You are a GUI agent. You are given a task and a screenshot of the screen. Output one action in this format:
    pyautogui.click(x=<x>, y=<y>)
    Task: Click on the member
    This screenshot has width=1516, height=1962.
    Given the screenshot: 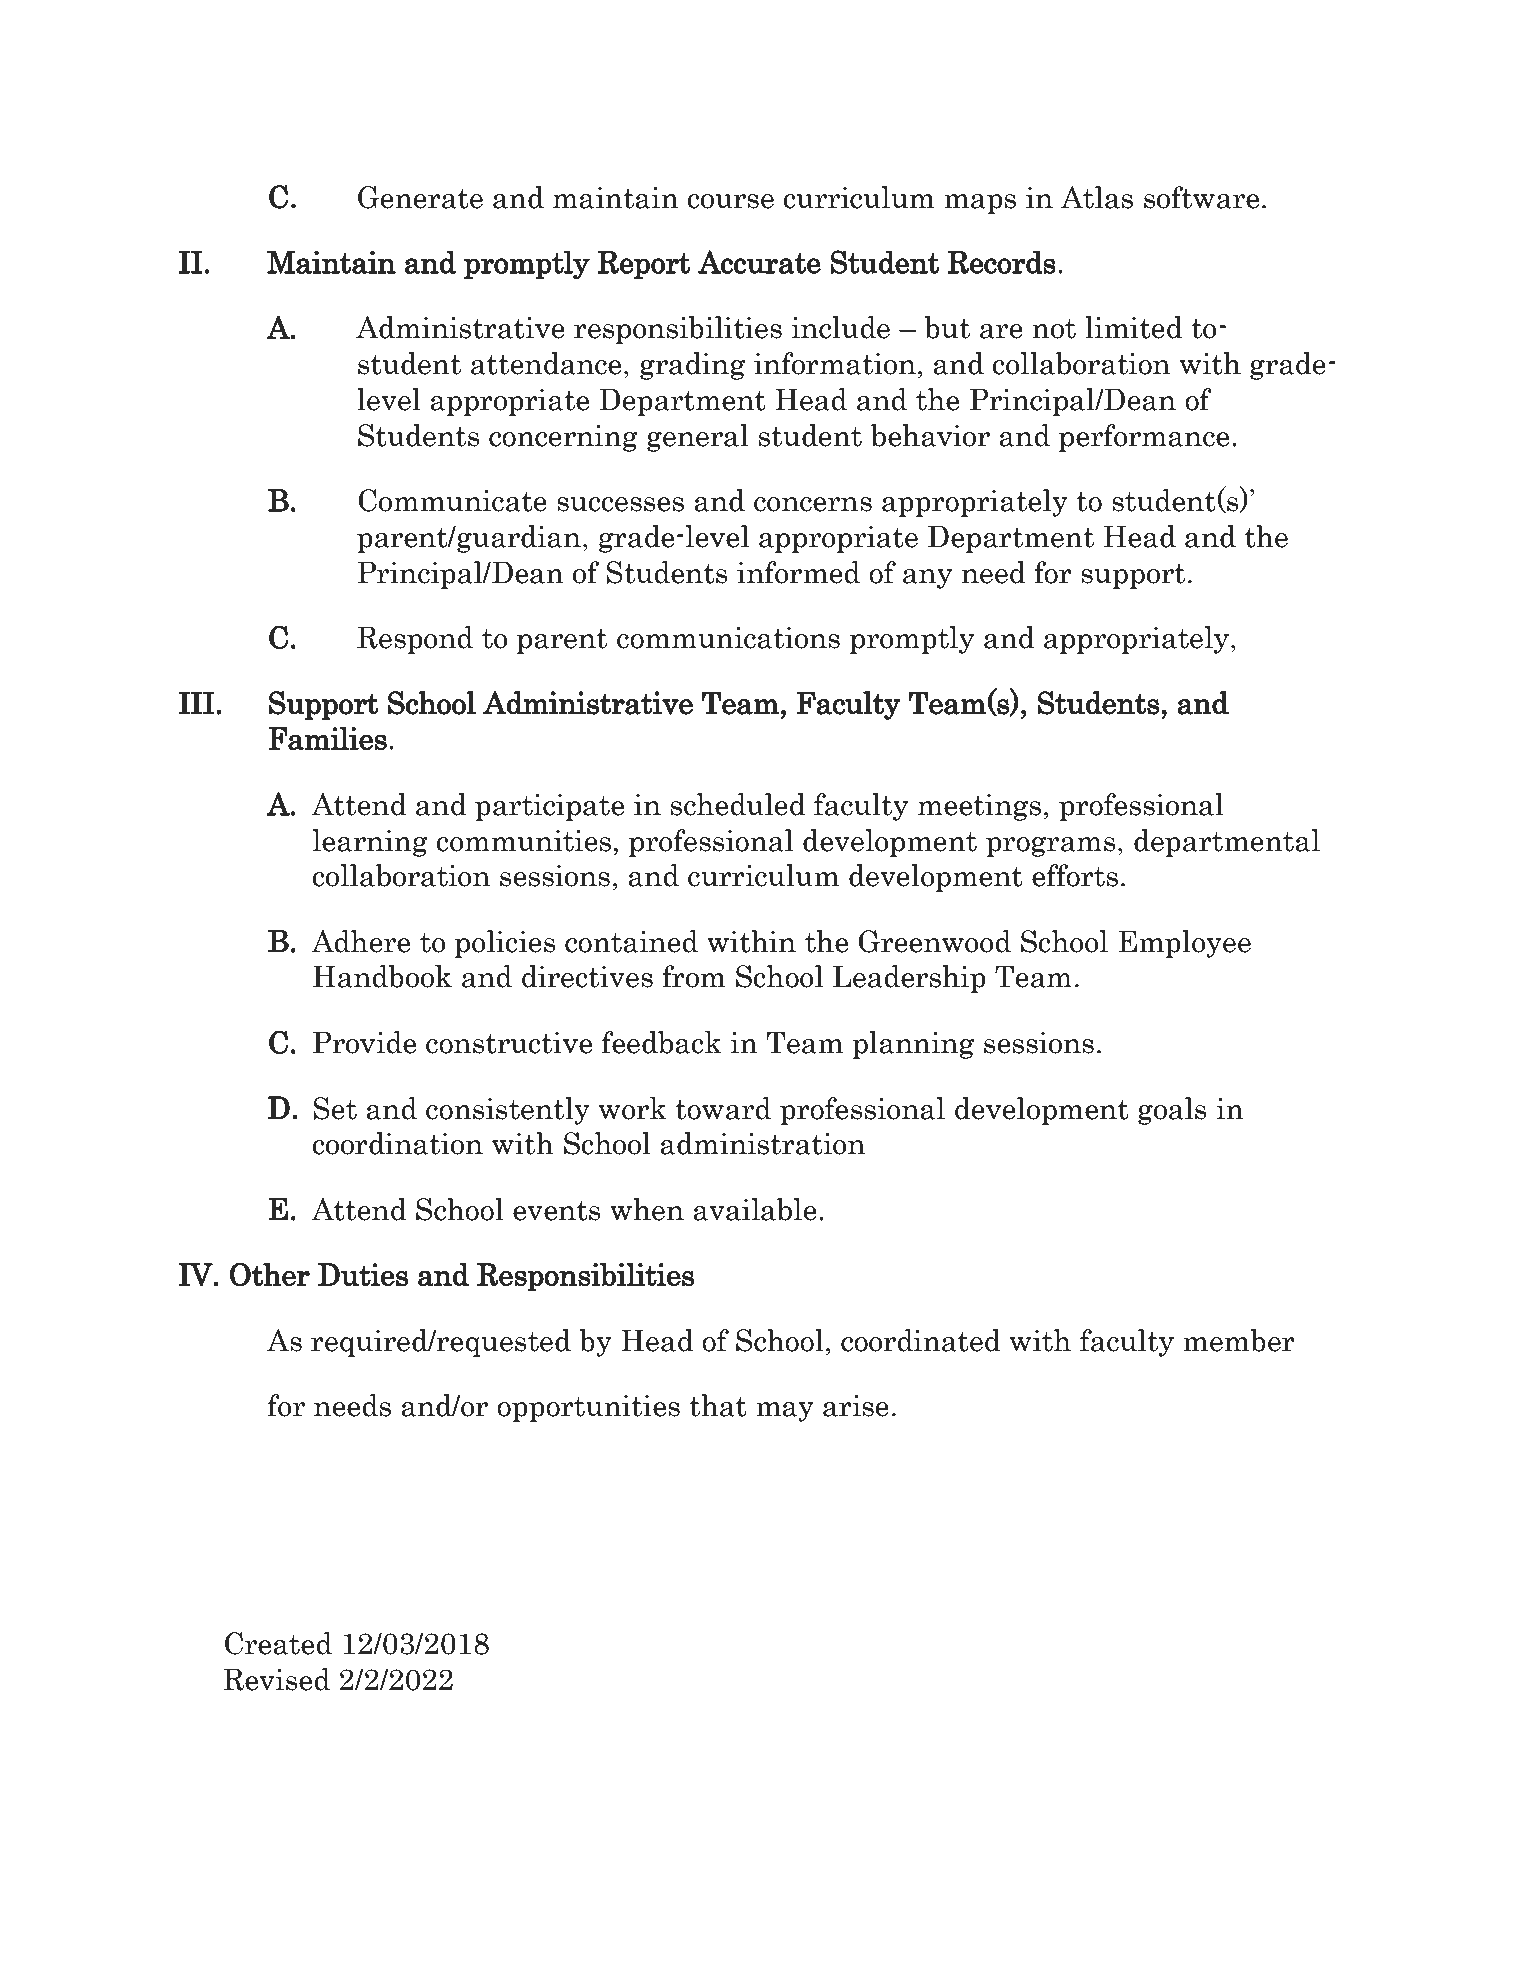 What is the action you would take?
    pyautogui.click(x=1239, y=1340)
